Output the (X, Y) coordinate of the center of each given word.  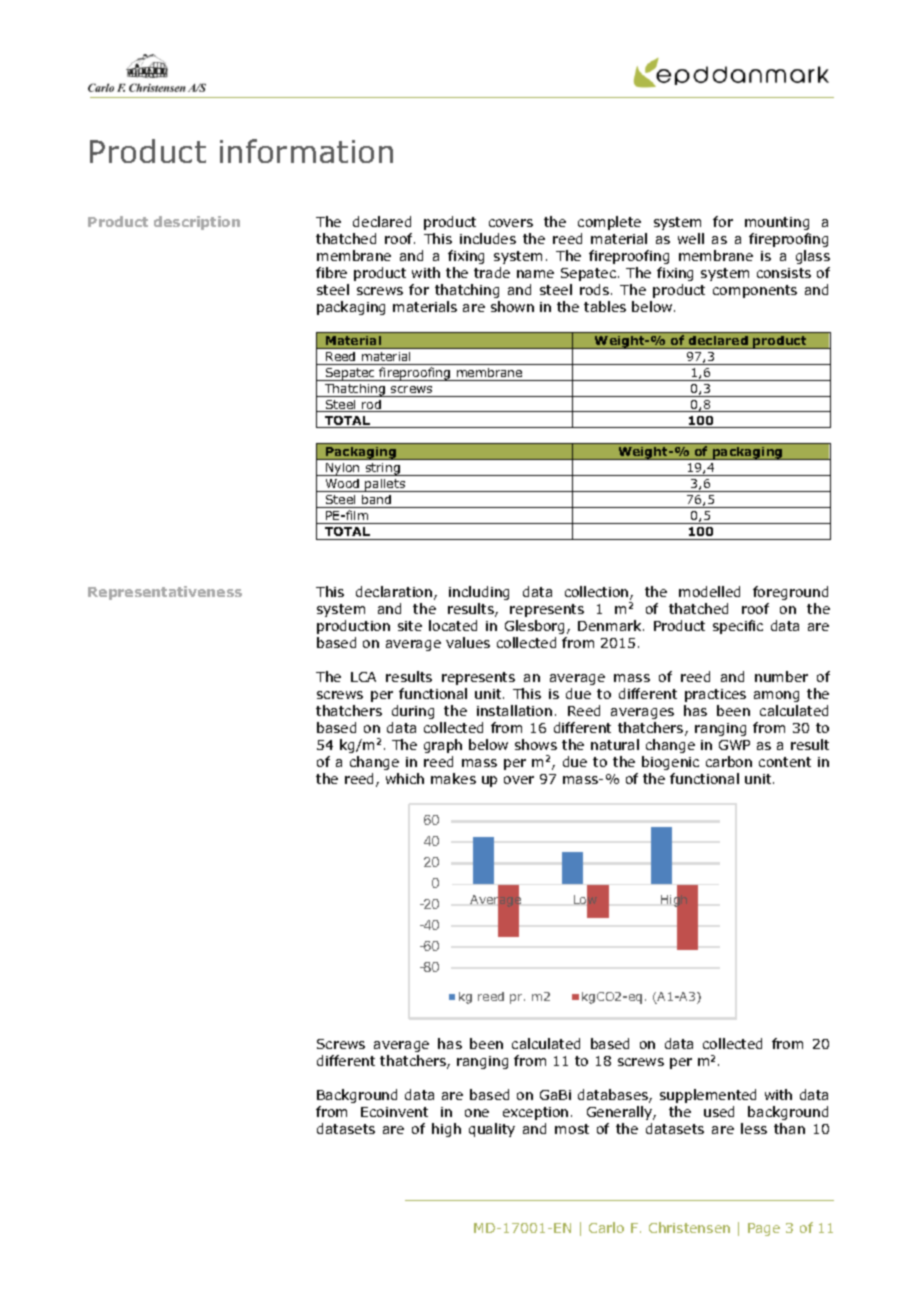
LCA (363, 677)
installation (514, 710)
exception (535, 1113)
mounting (777, 223)
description (197, 223)
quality (492, 1130)
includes (488, 238)
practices (715, 695)
